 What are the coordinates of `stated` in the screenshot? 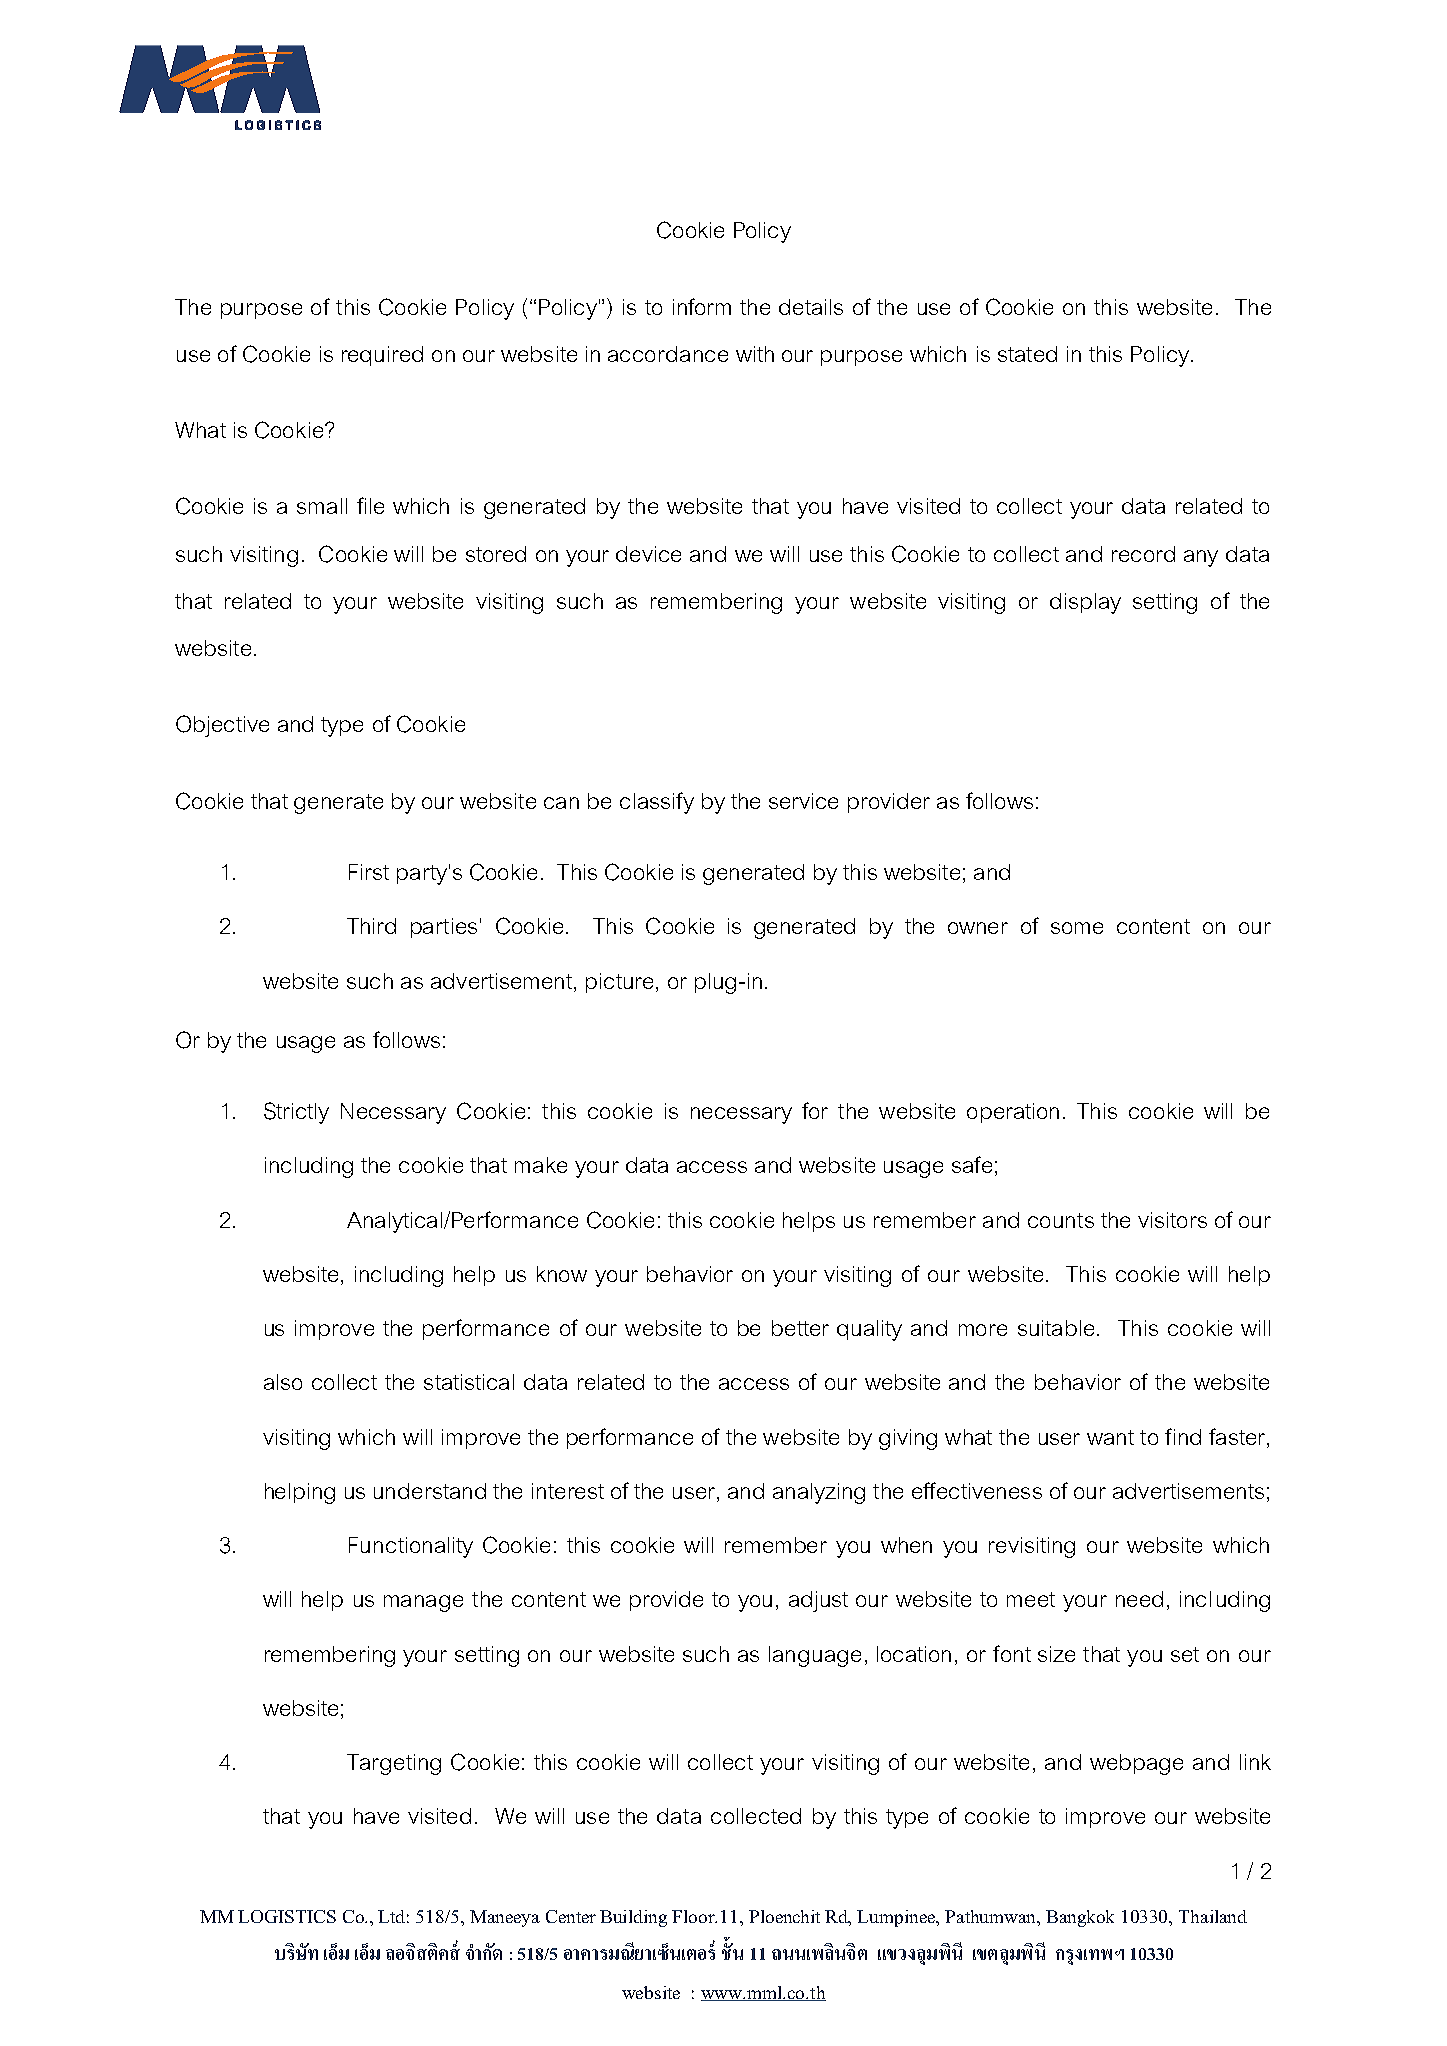 It's located at (1027, 354).
